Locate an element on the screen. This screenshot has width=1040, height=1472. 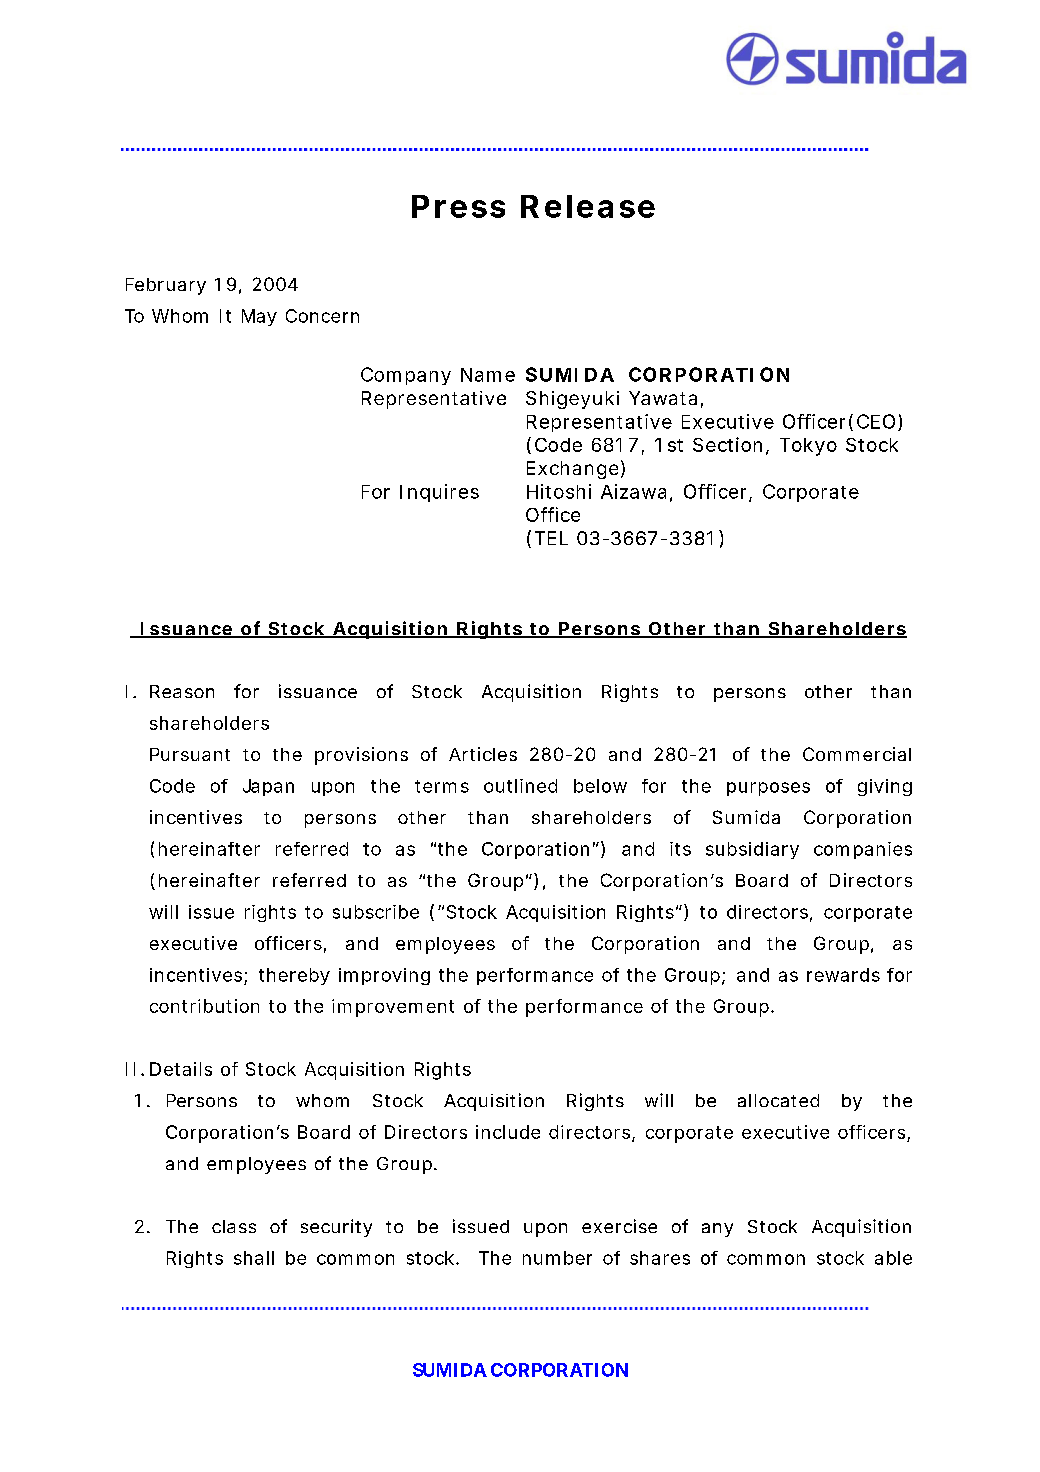
February is located at coordinates (166, 286).
